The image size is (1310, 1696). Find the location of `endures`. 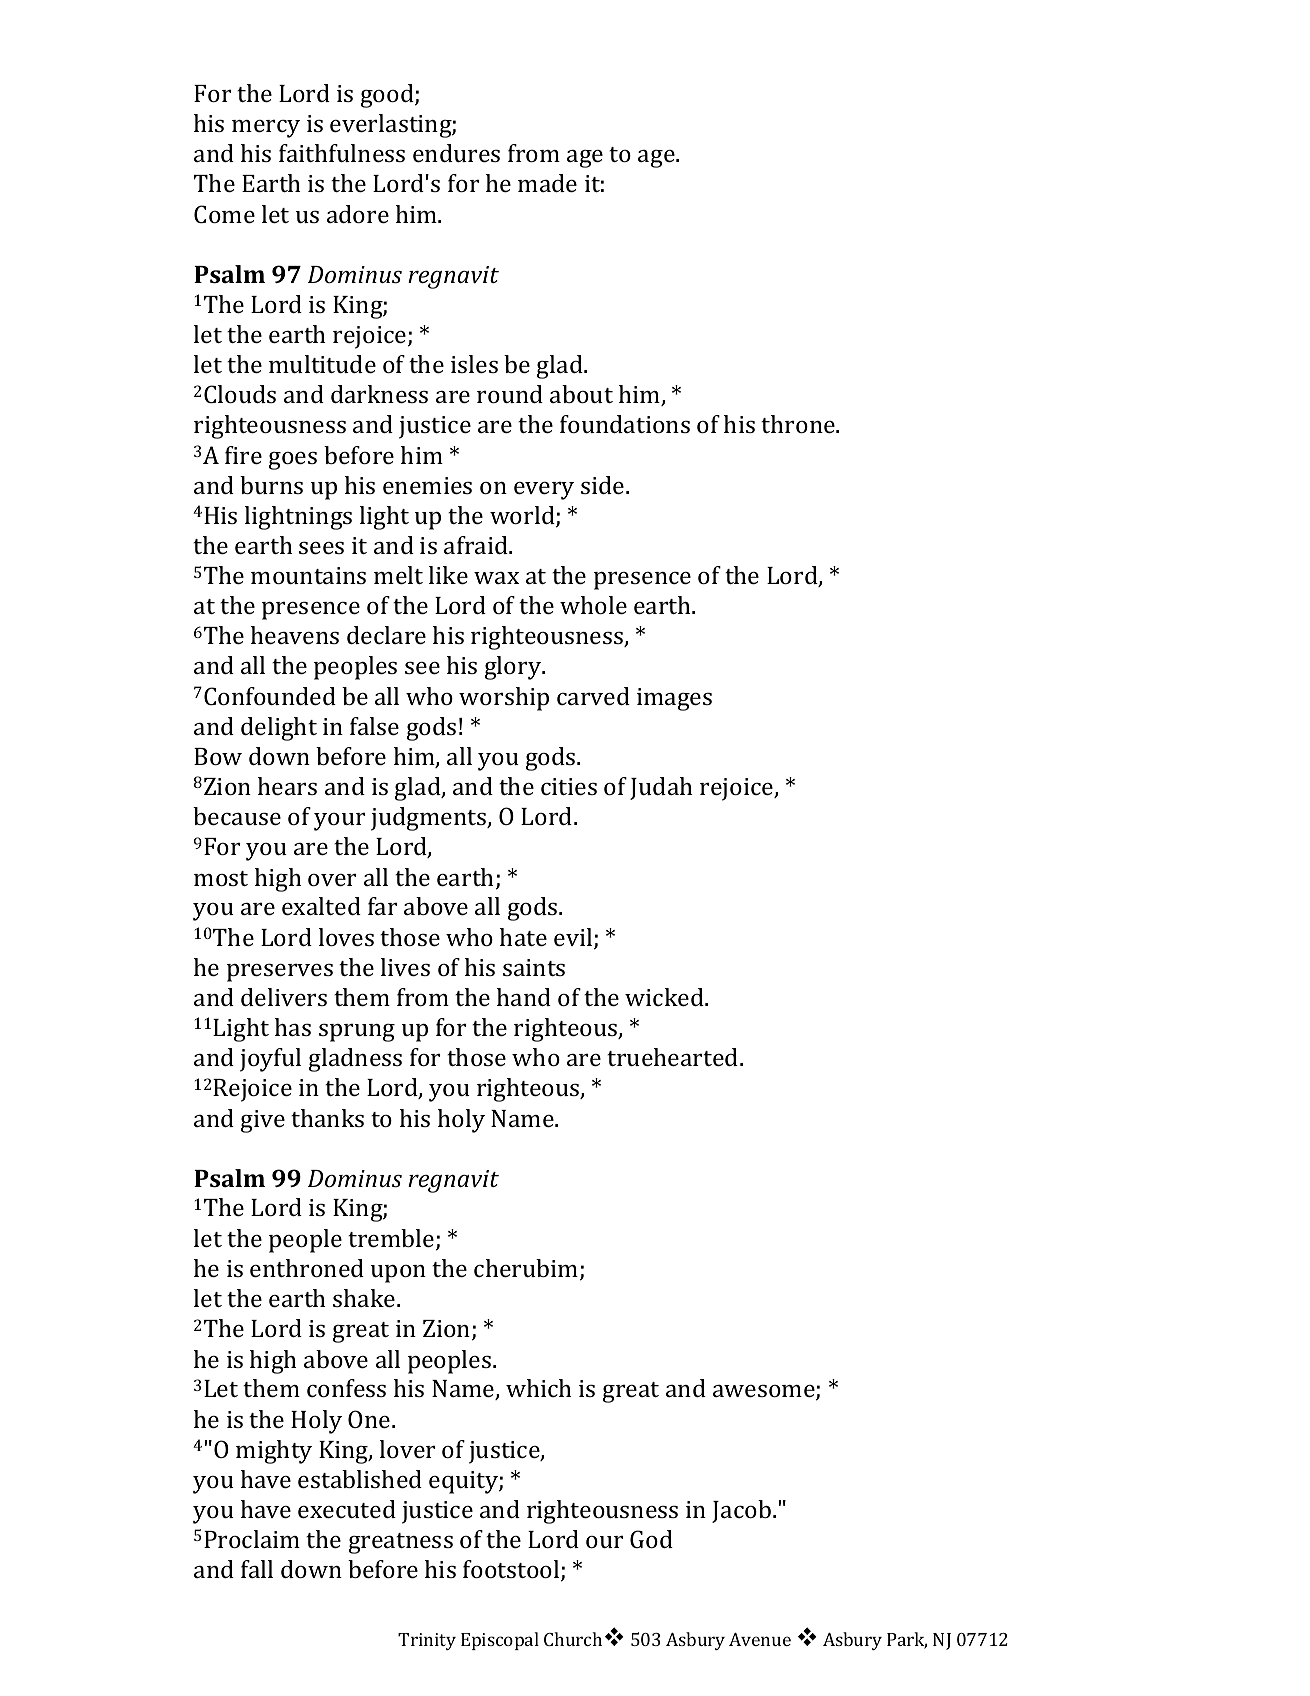

endures is located at coordinates (456, 153).
